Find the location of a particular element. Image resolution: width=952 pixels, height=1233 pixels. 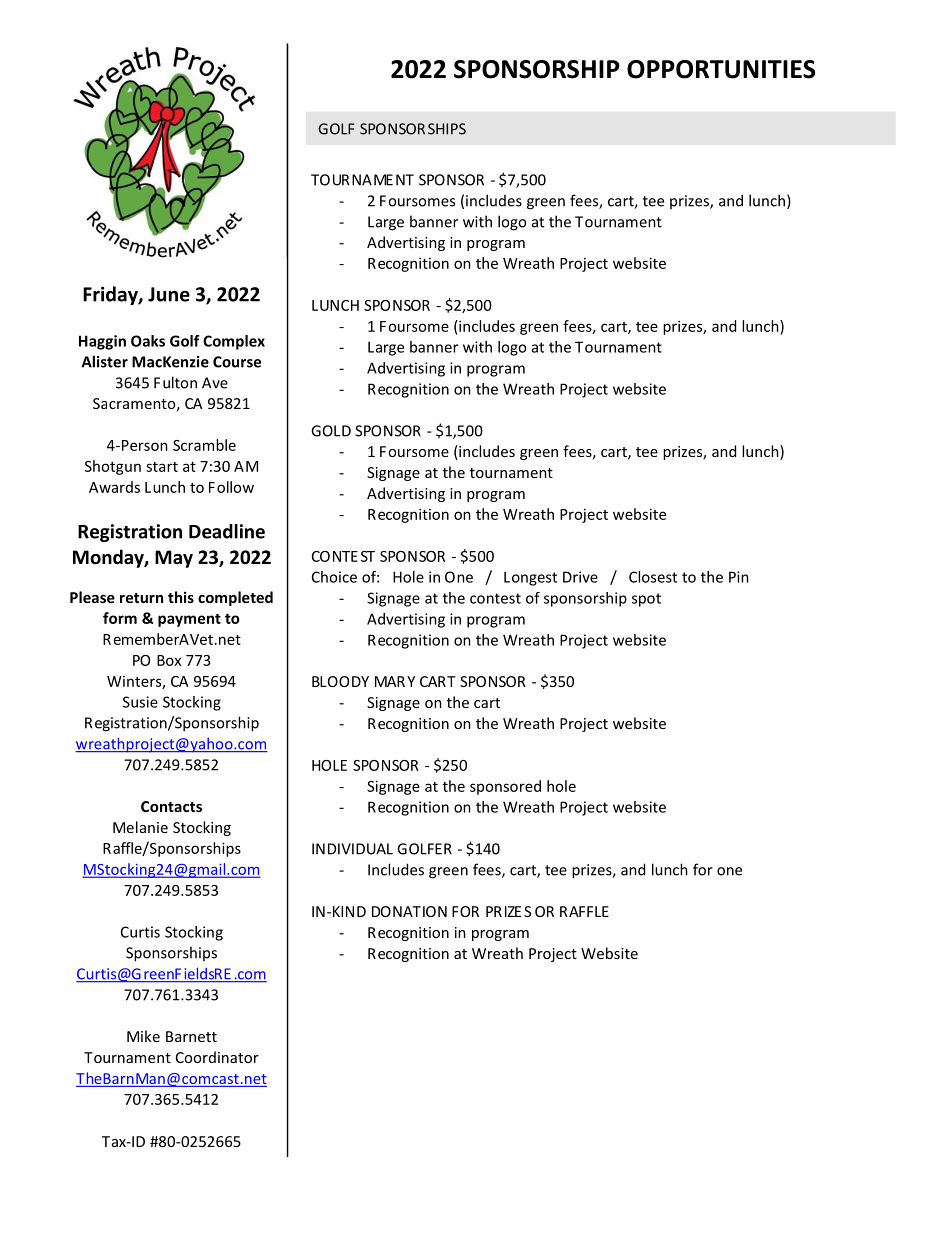

Contacts is located at coordinates (171, 806).
